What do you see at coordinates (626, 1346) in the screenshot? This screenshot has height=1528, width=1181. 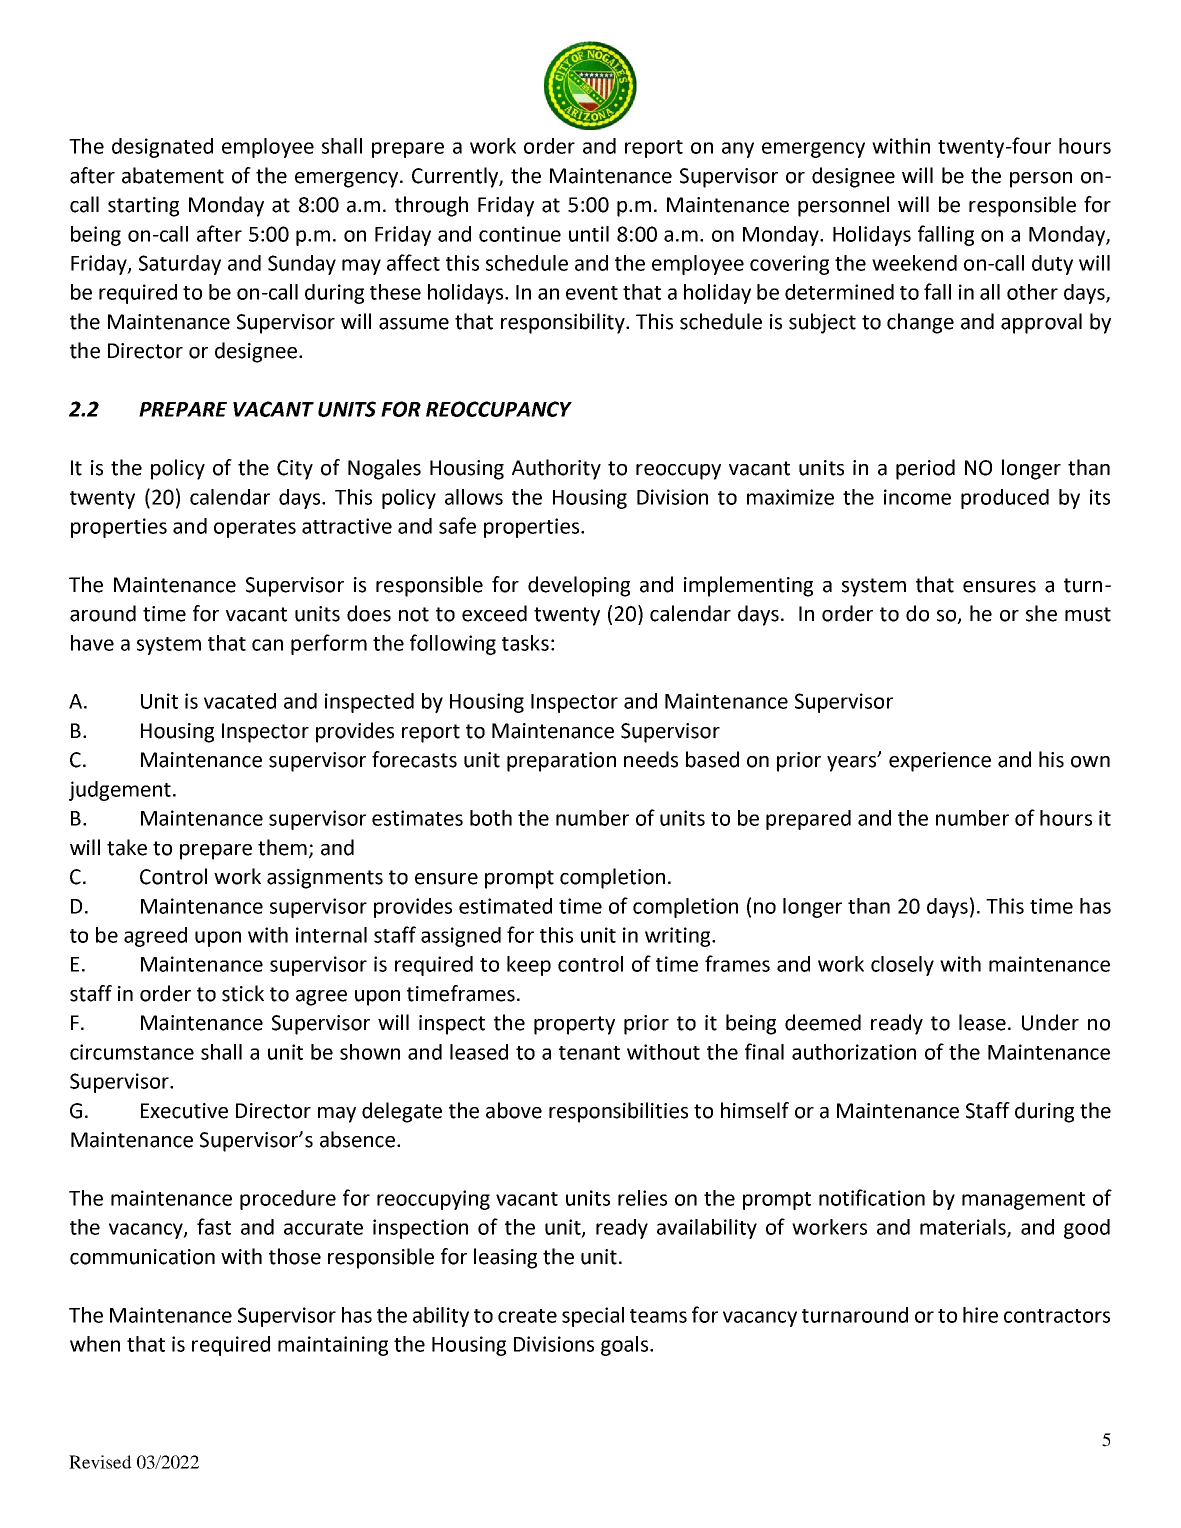 I see `goals` at bounding box center [626, 1346].
